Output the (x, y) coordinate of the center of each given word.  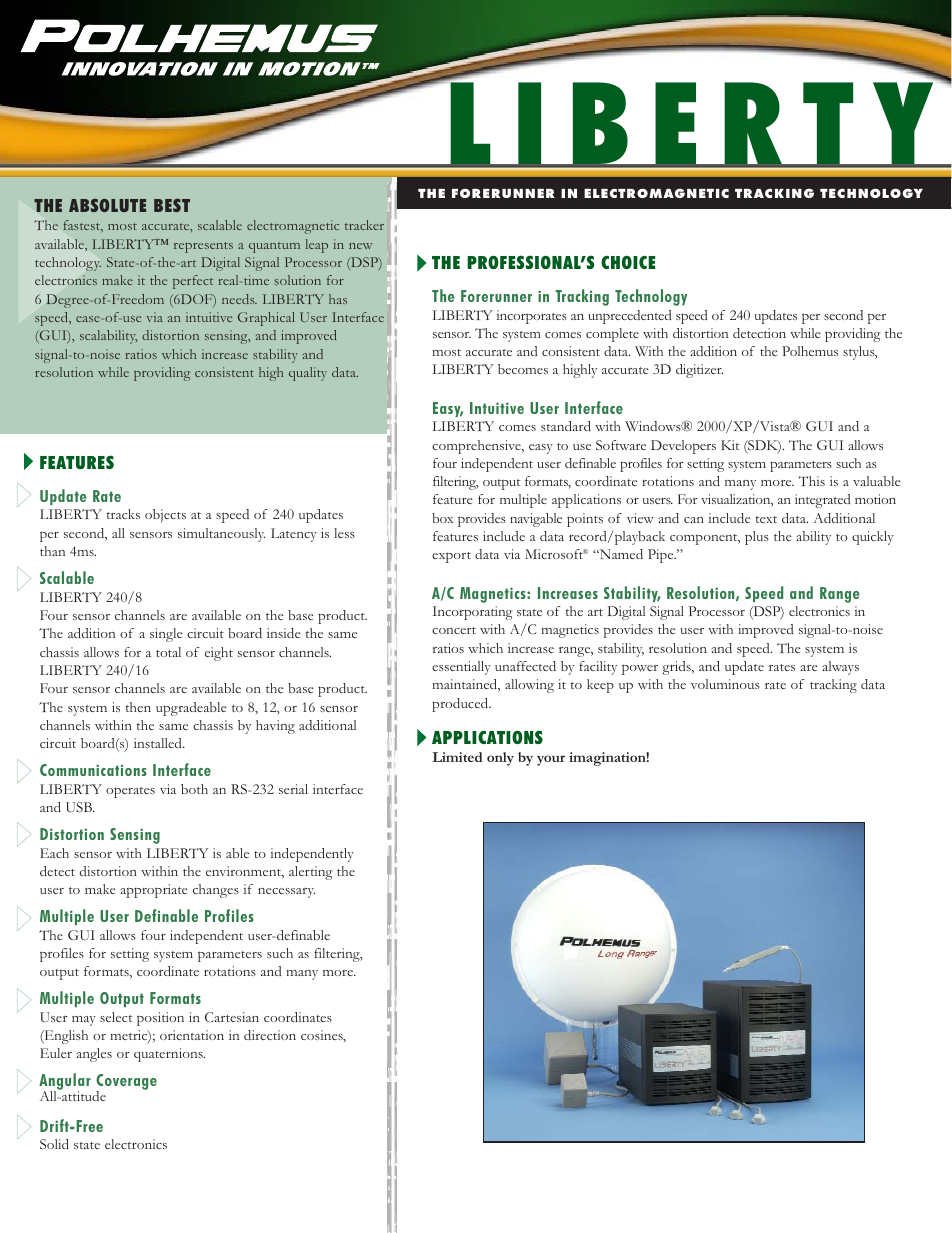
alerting (310, 873)
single (166, 635)
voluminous (725, 684)
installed (159, 743)
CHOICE (628, 262)
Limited (457, 757)
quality (308, 374)
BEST (172, 205)
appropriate (154, 891)
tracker (364, 225)
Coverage (126, 1083)
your (551, 760)
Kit (730, 445)
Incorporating (472, 613)
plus (757, 538)
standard (566, 426)
